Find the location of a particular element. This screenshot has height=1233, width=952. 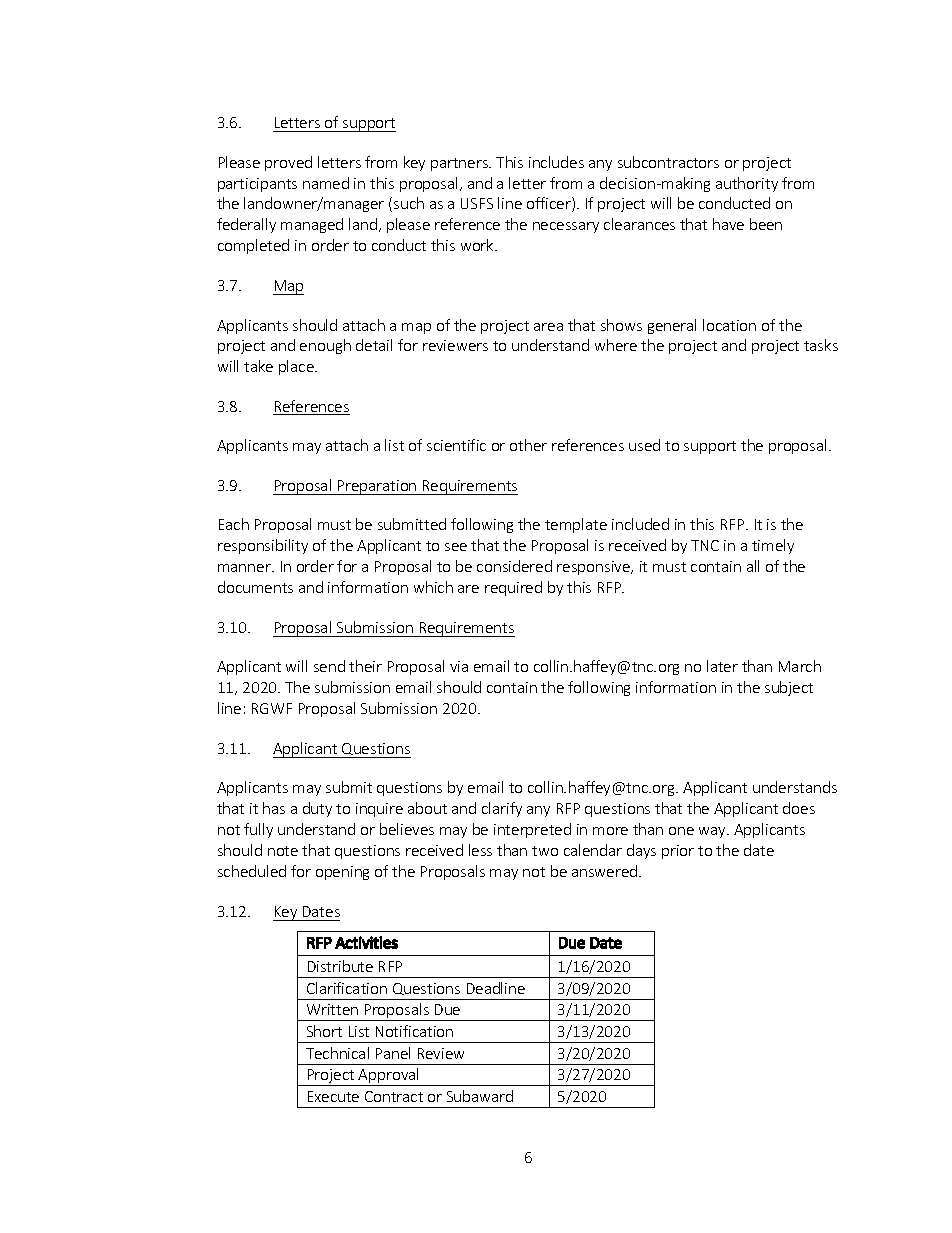

officer is located at coordinates (550, 204).
